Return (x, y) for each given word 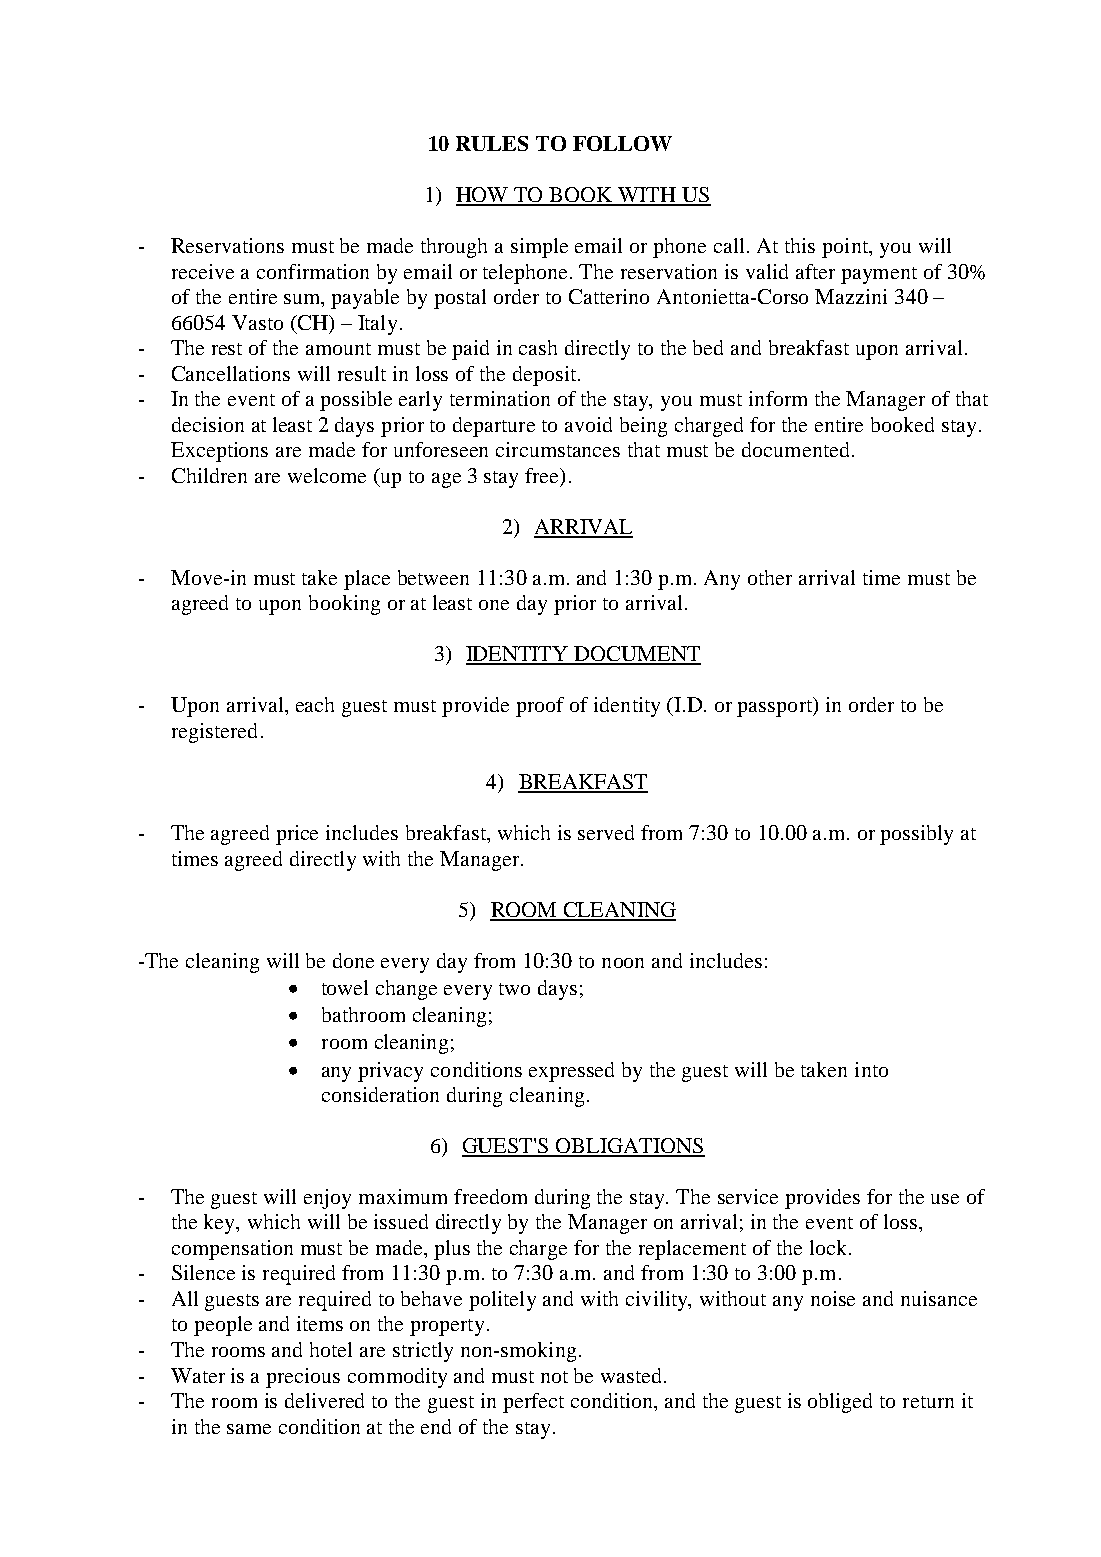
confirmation (313, 271)
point (846, 248)
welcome (327, 475)
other (770, 577)
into (871, 1069)
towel (345, 987)
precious (303, 1378)
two (514, 989)
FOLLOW (622, 143)
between (433, 577)
